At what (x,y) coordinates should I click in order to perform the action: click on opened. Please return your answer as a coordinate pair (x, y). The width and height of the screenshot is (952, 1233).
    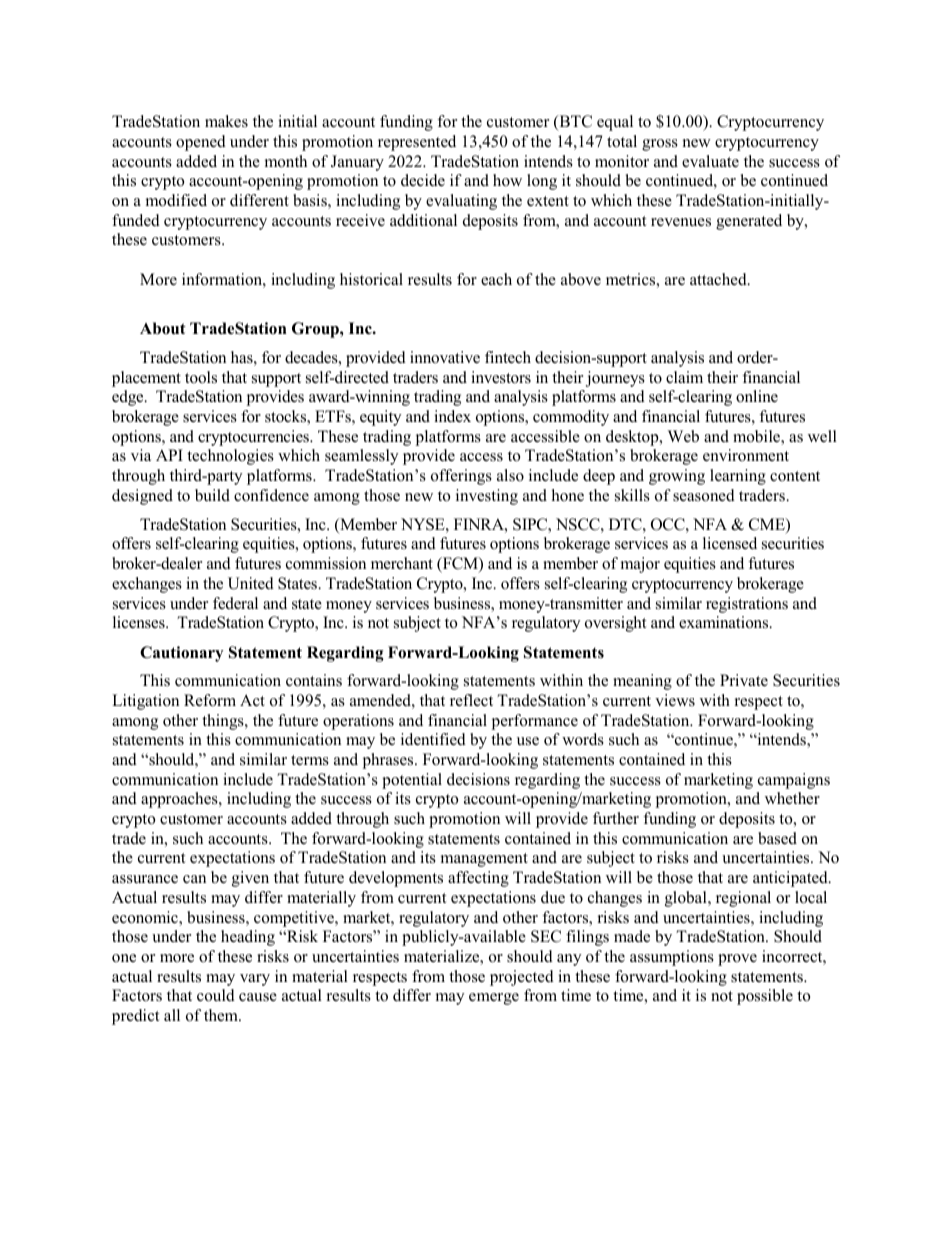
    Looking at the image, I should click on (201, 143).
